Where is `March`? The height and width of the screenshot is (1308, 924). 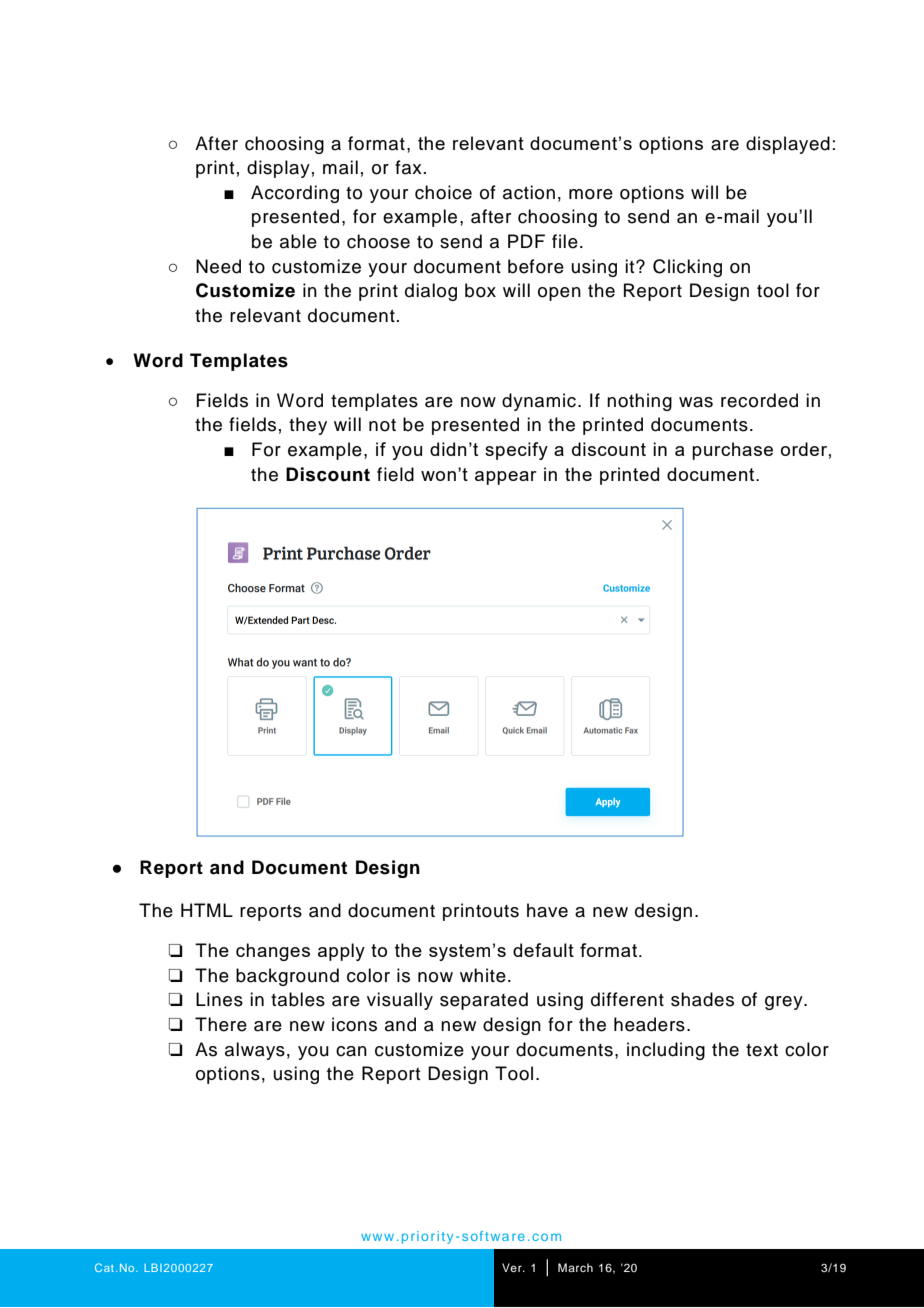
March is located at coordinates (575, 1267).
